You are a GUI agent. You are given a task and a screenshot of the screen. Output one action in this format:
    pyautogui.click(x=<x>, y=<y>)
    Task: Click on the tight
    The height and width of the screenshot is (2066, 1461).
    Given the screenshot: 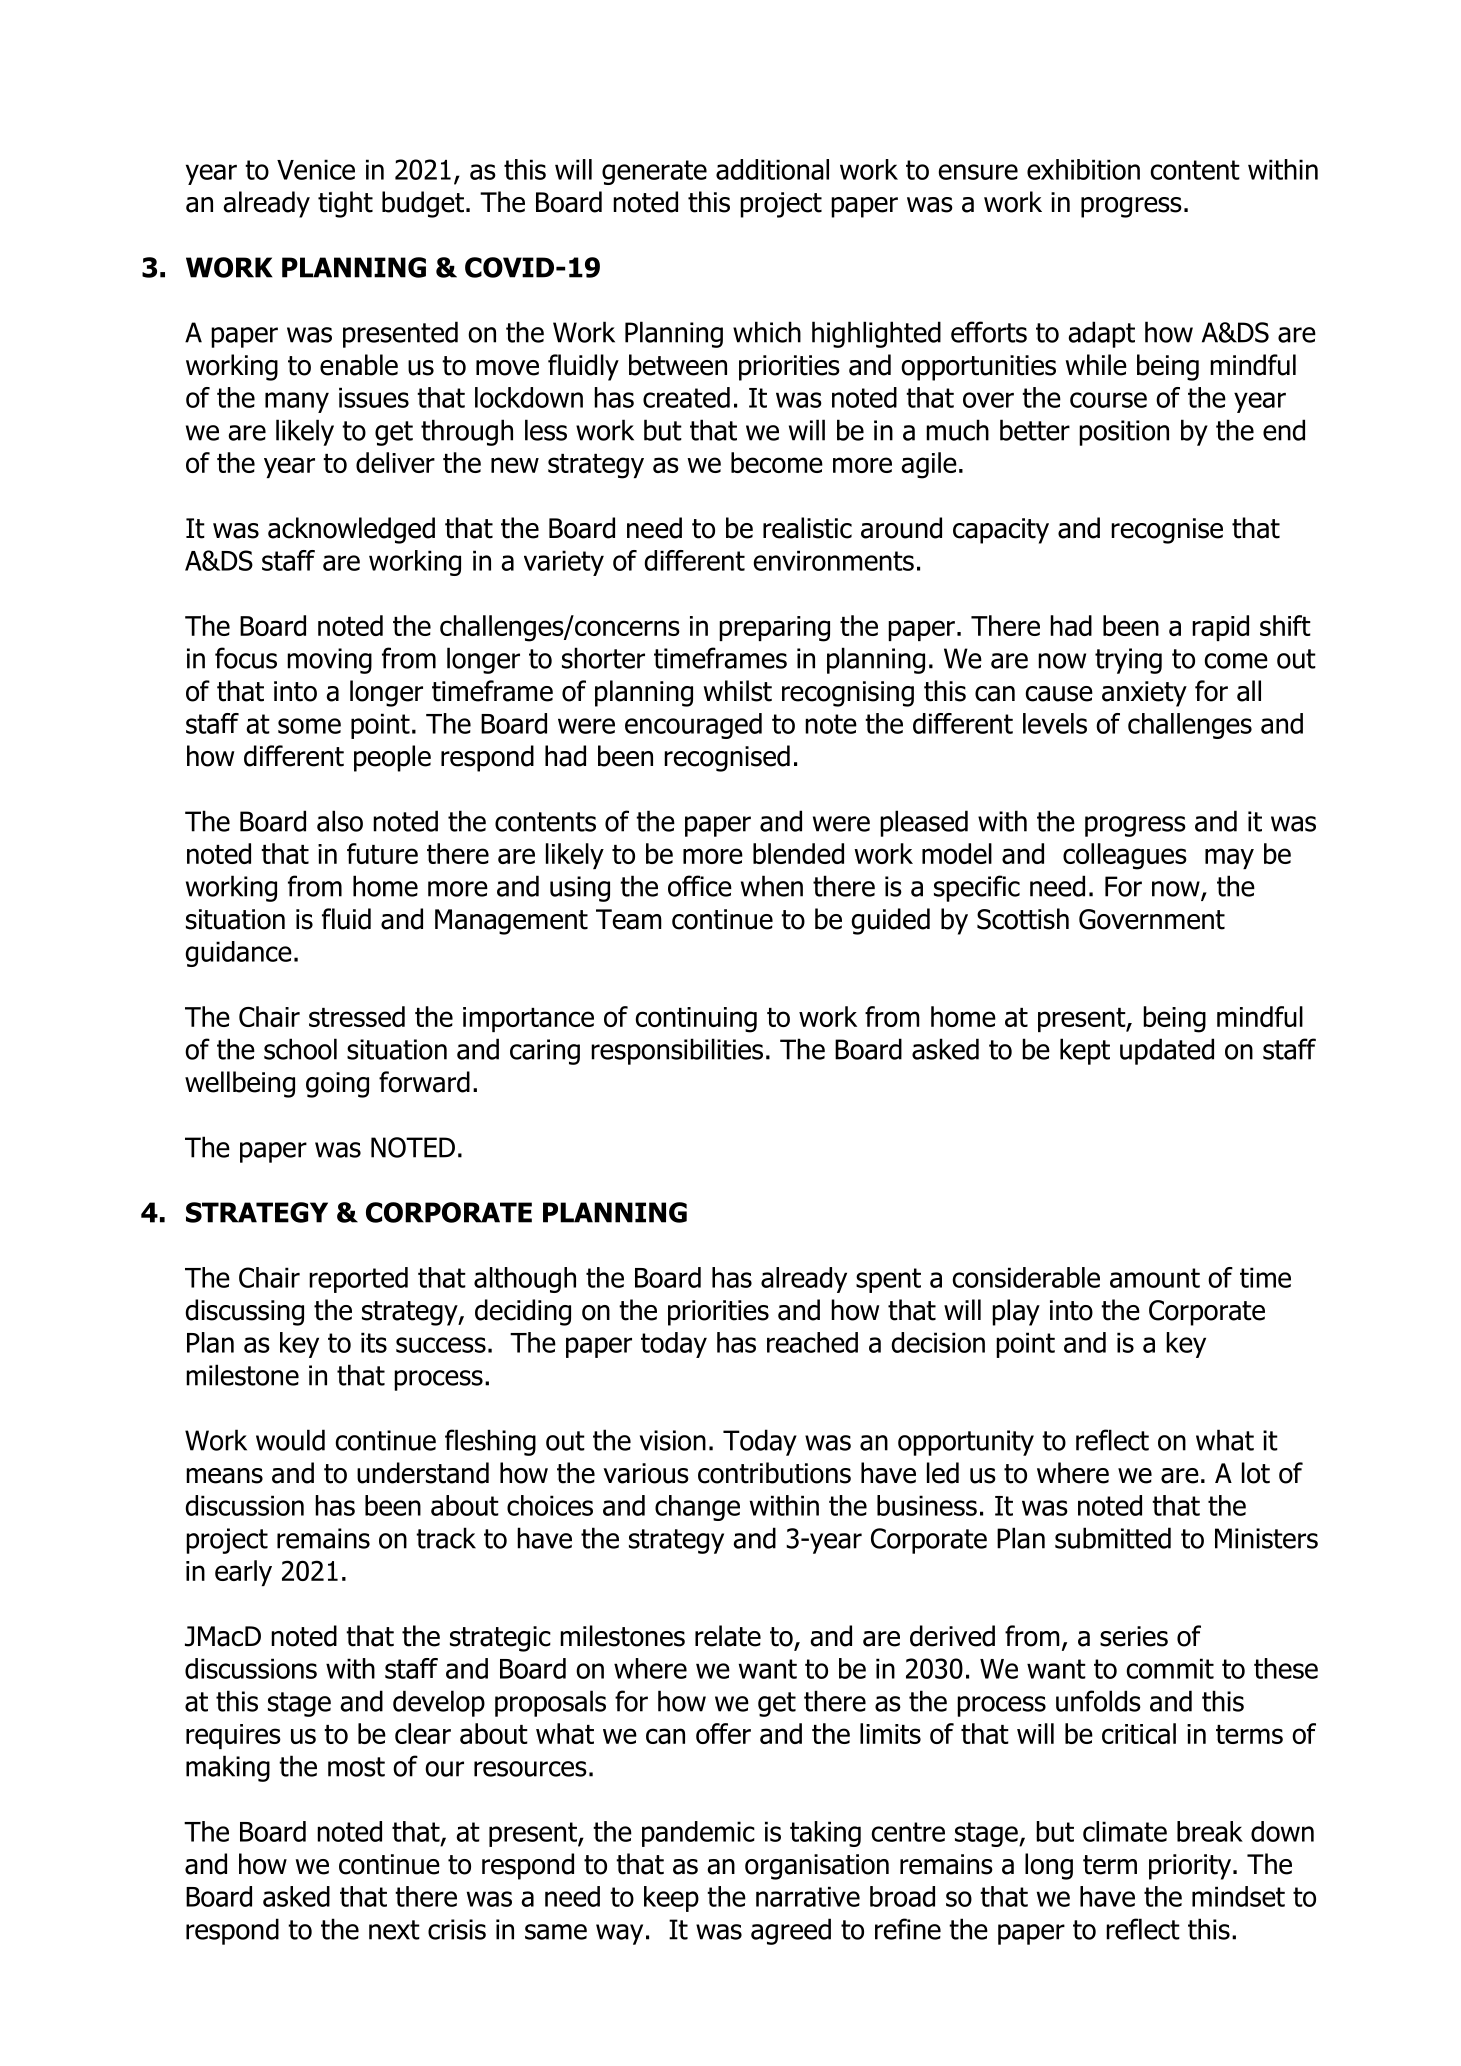 What is the action you would take?
    pyautogui.click(x=345, y=204)
